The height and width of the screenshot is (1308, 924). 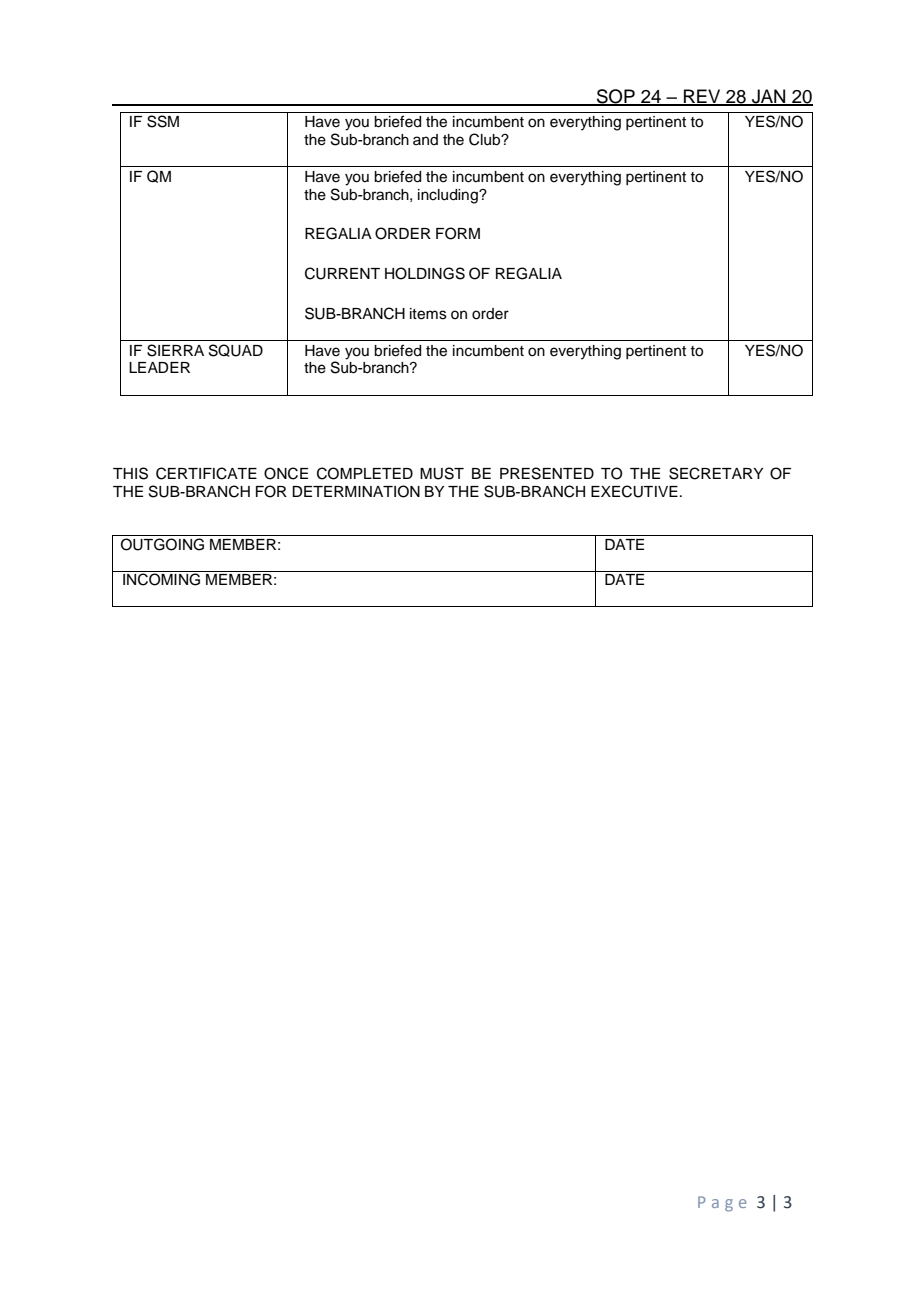 What do you see at coordinates (161, 579) in the screenshot?
I see `INCOMING` at bounding box center [161, 579].
